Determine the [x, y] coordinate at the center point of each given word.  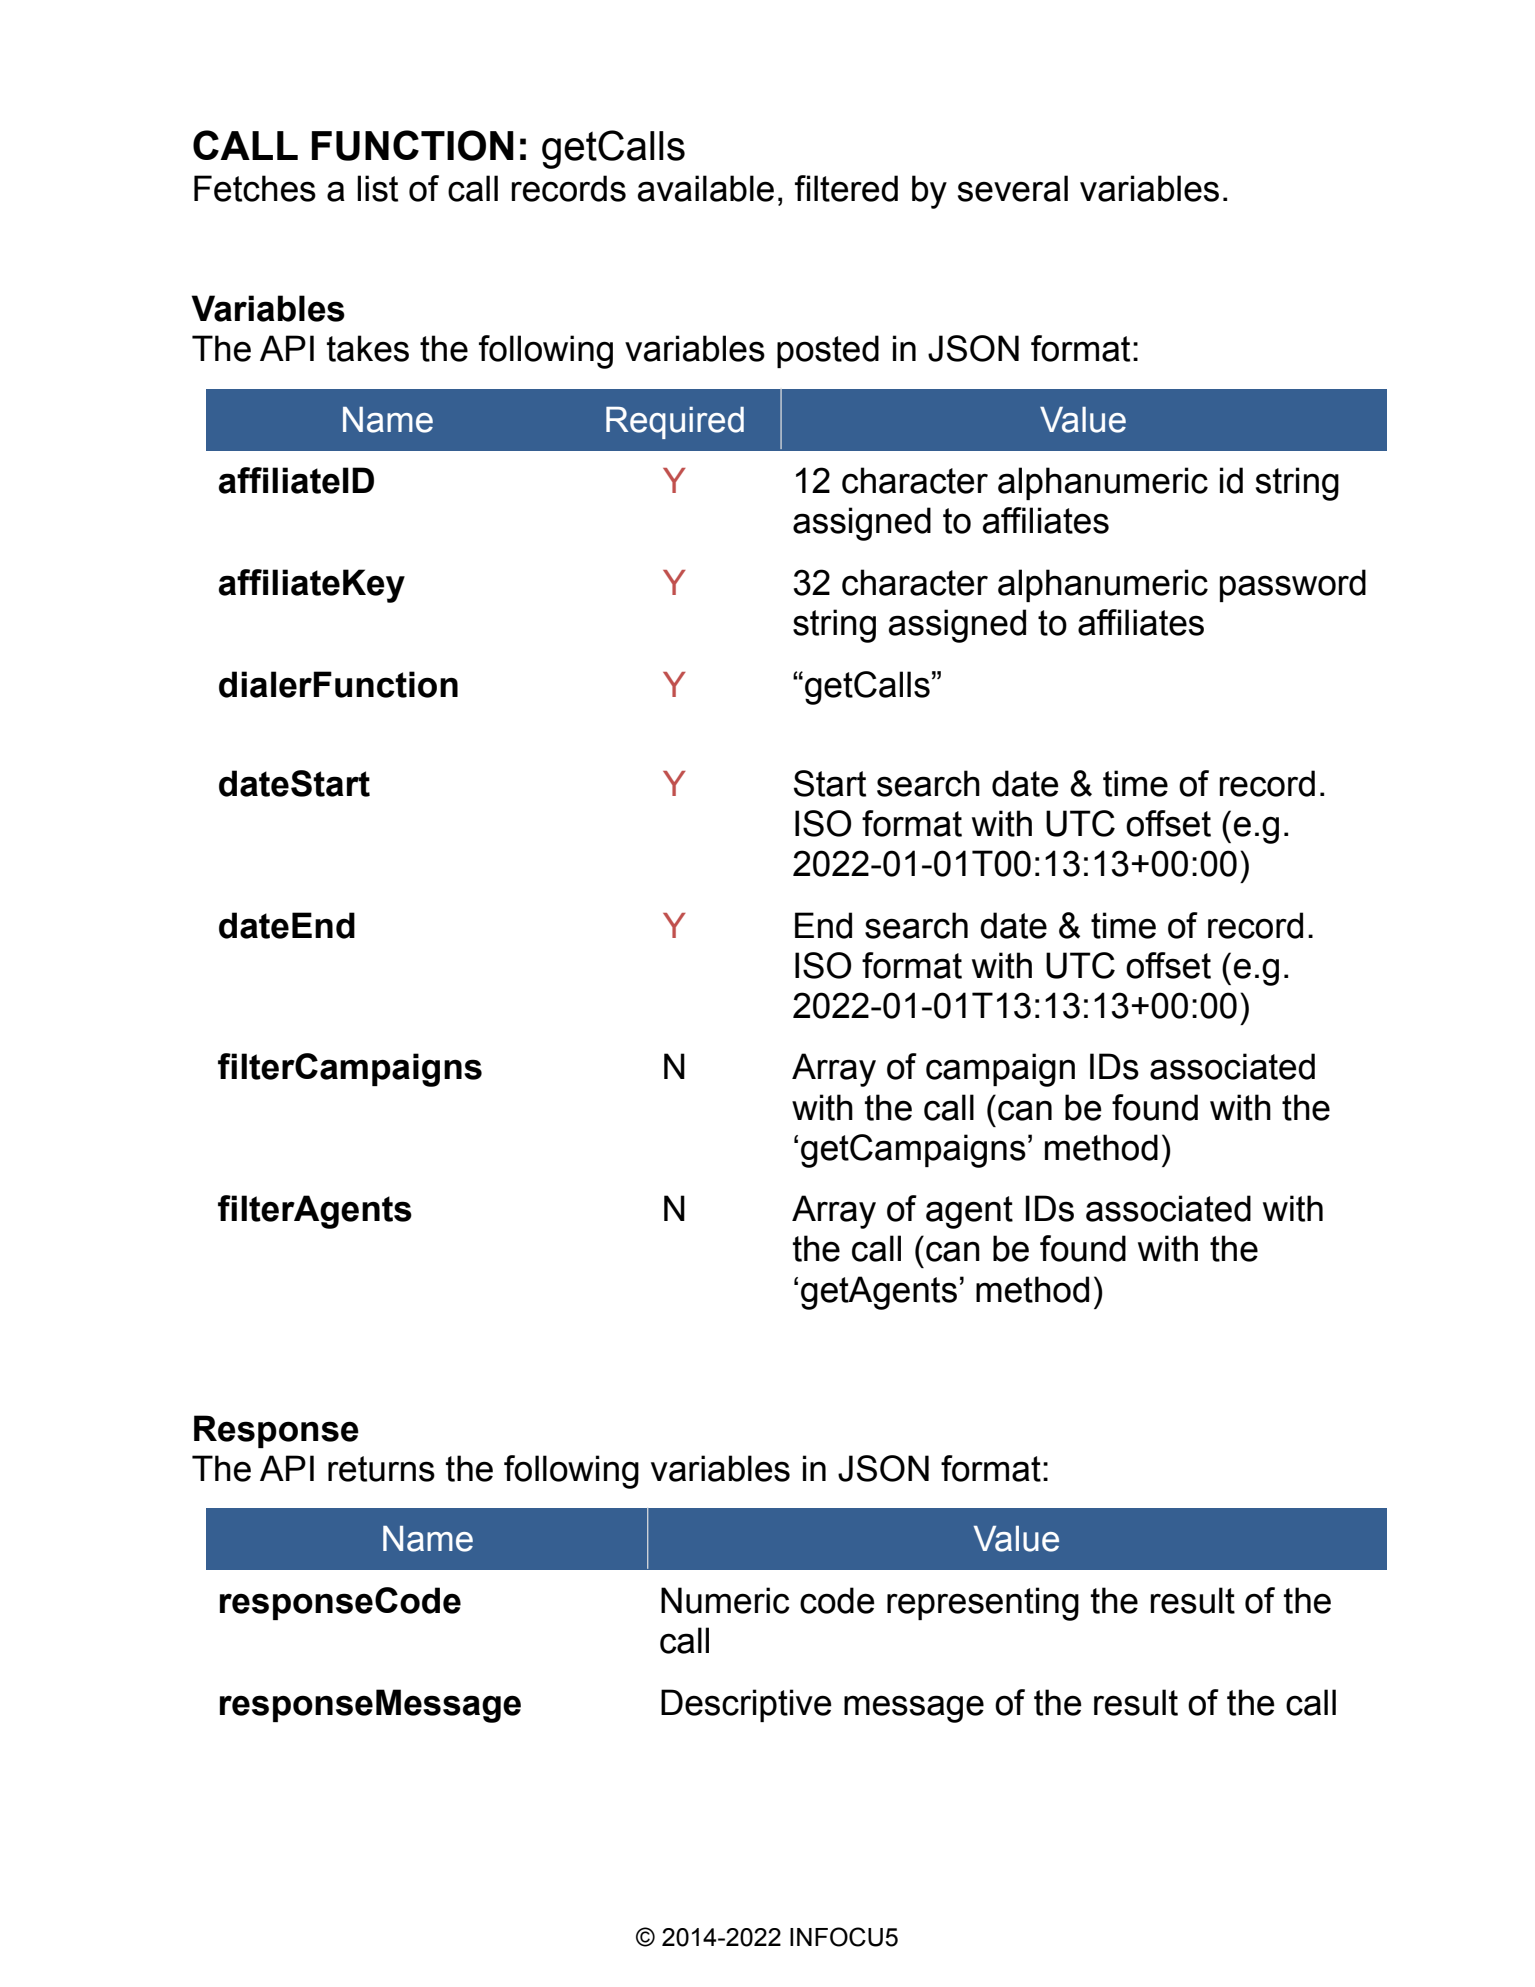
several [1013, 188]
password [1293, 585]
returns [381, 1469]
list [377, 188]
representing [983, 1604]
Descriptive [746, 1705]
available [706, 188]
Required [675, 423]
